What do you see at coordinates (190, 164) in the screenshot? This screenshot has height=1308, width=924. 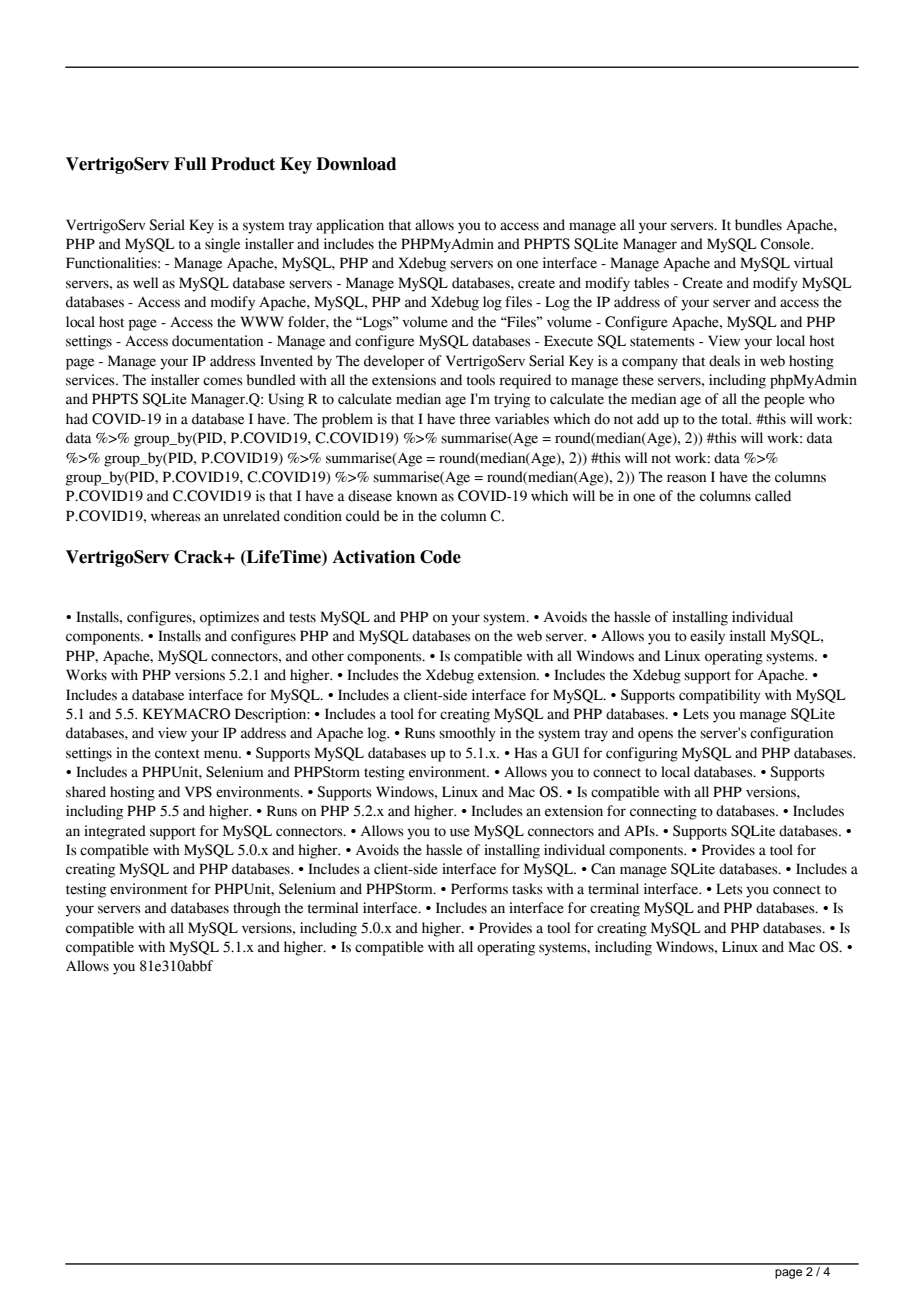 I see `Full` at bounding box center [190, 164].
